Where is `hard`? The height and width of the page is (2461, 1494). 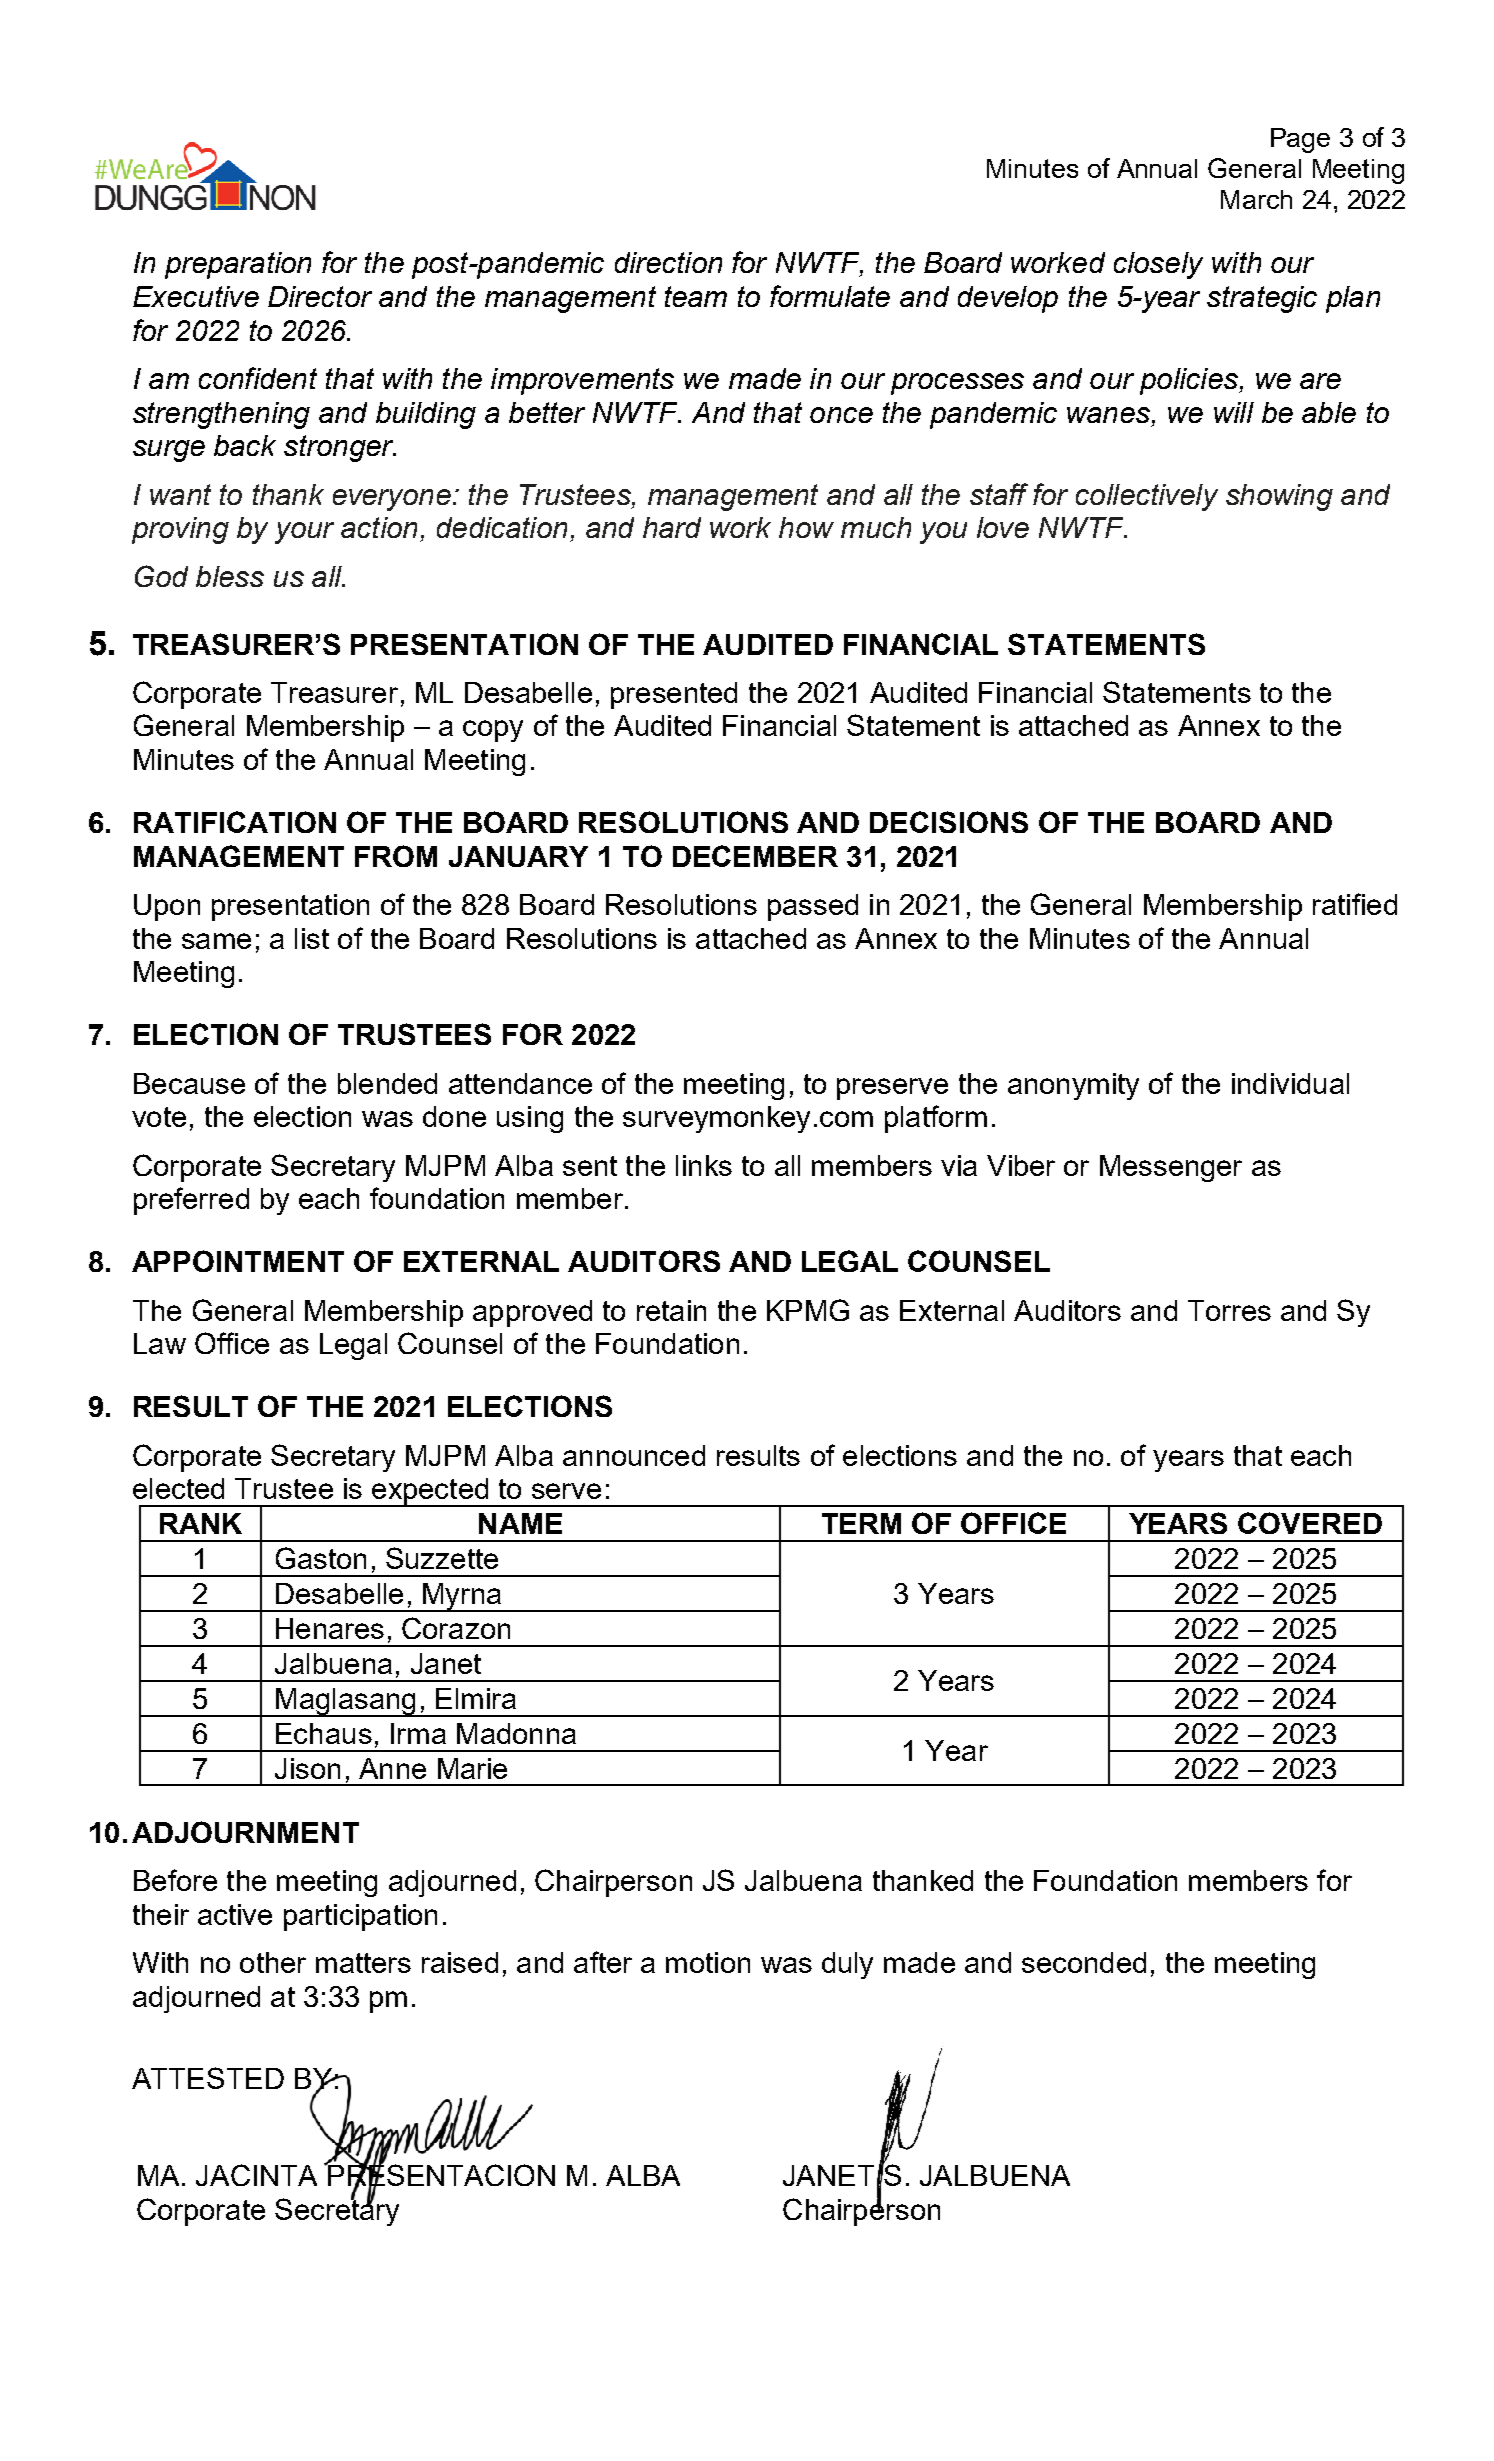 hard is located at coordinates (672, 527).
